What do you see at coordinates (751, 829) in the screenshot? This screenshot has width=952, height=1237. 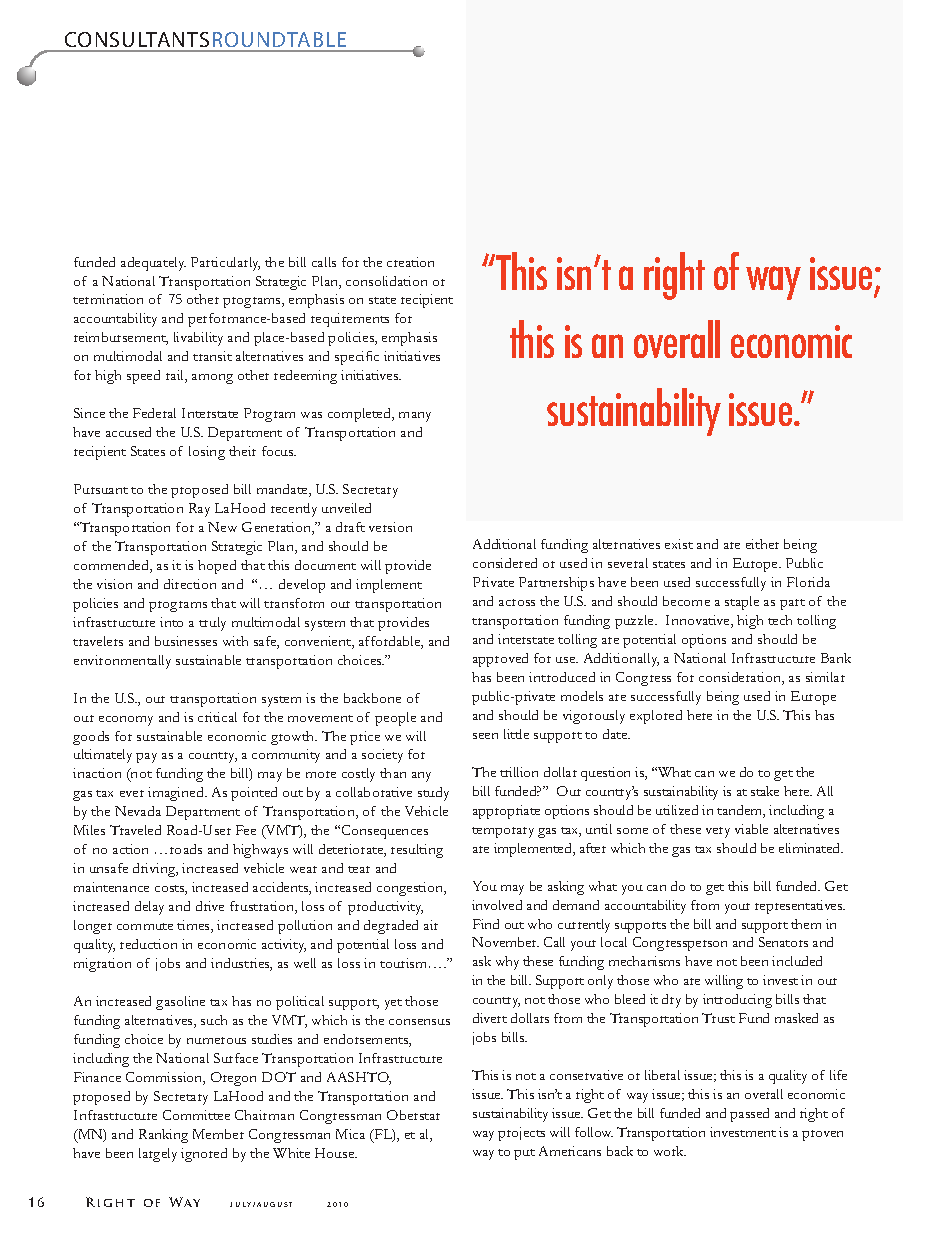 I see `viable` at bounding box center [751, 829].
